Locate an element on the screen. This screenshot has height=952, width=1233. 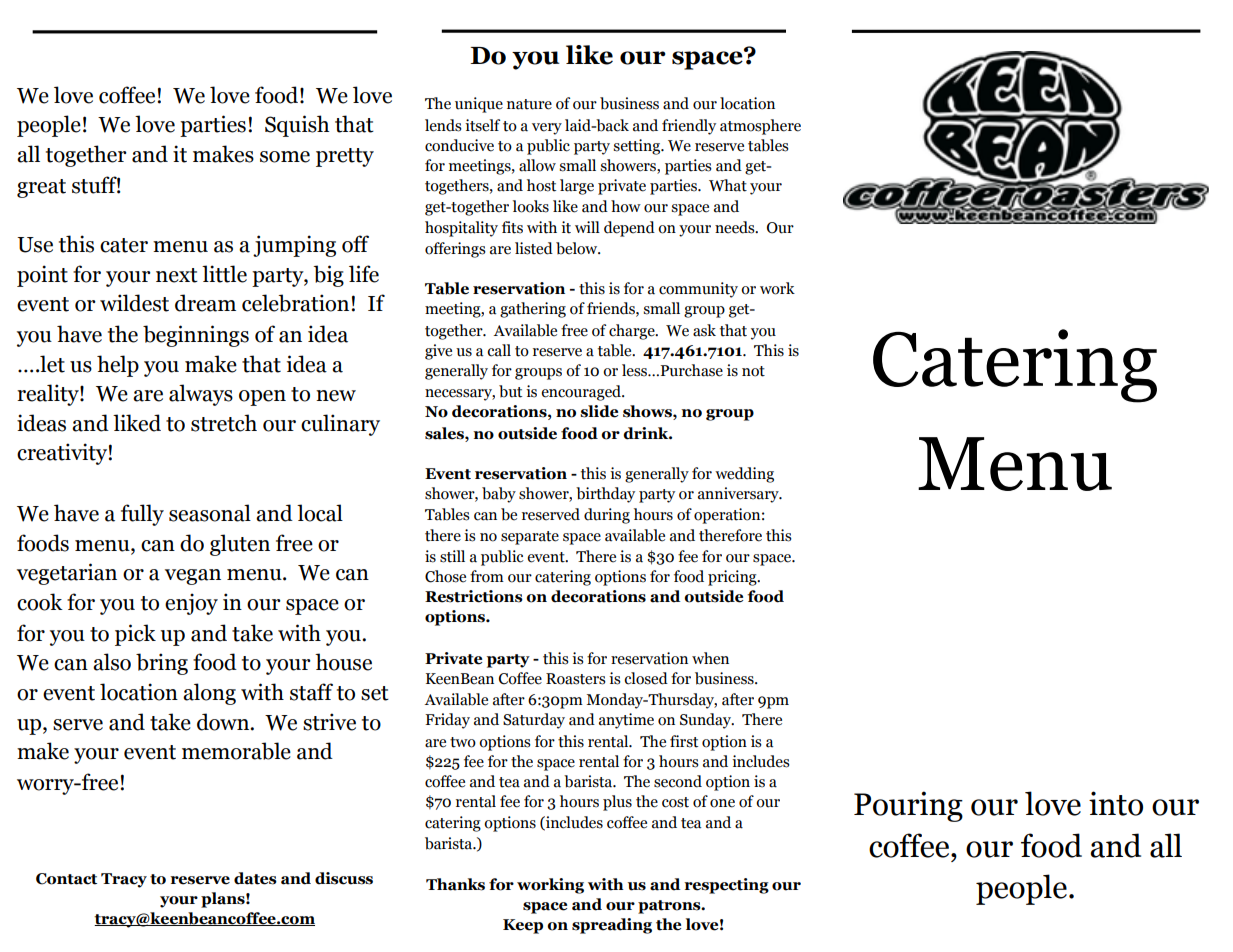
fully is located at coordinates (142, 515).
